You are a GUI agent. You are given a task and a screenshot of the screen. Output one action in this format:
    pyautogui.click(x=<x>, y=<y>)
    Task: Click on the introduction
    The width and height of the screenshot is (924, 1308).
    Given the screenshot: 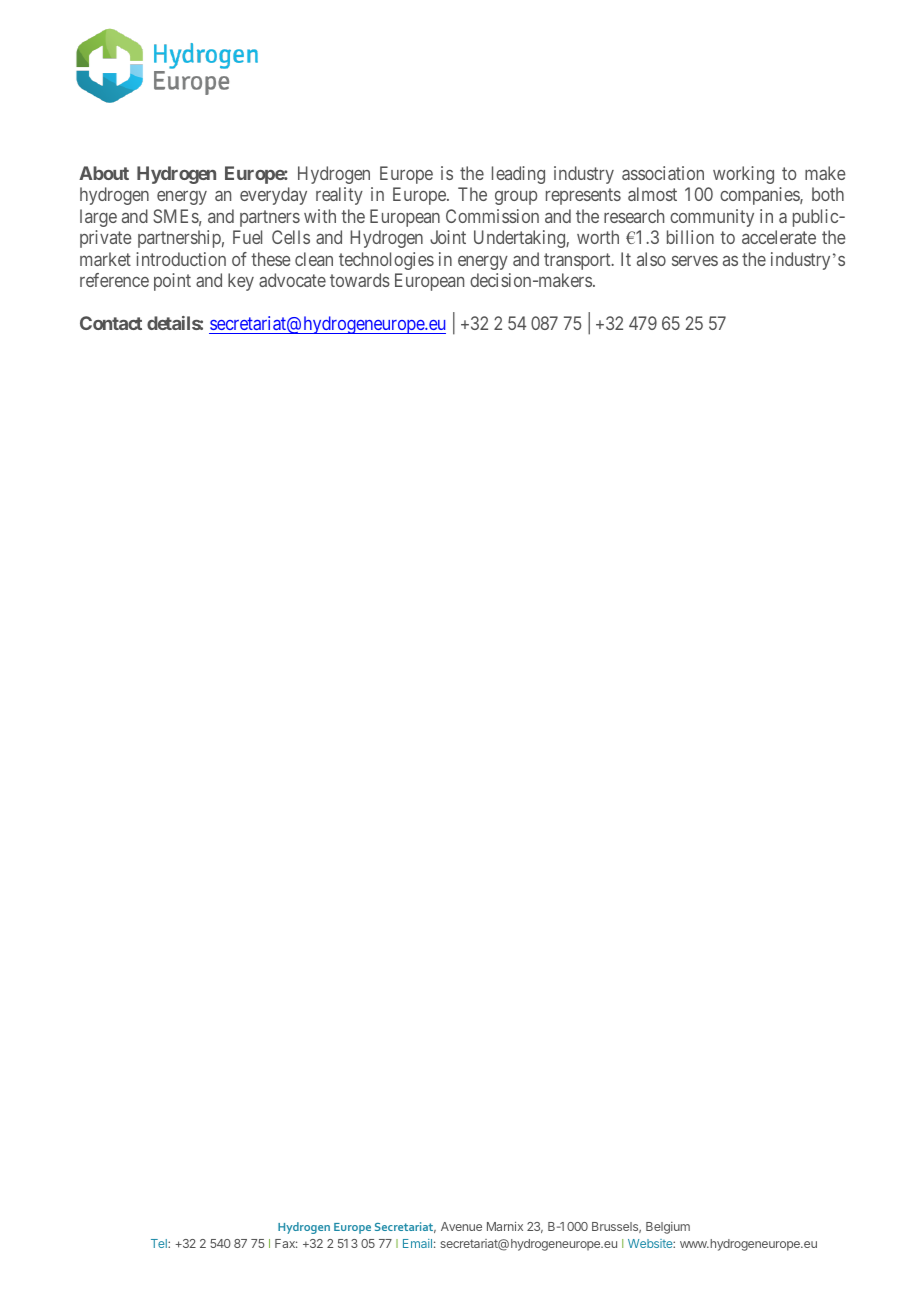 What is the action you would take?
    pyautogui.click(x=181, y=259)
